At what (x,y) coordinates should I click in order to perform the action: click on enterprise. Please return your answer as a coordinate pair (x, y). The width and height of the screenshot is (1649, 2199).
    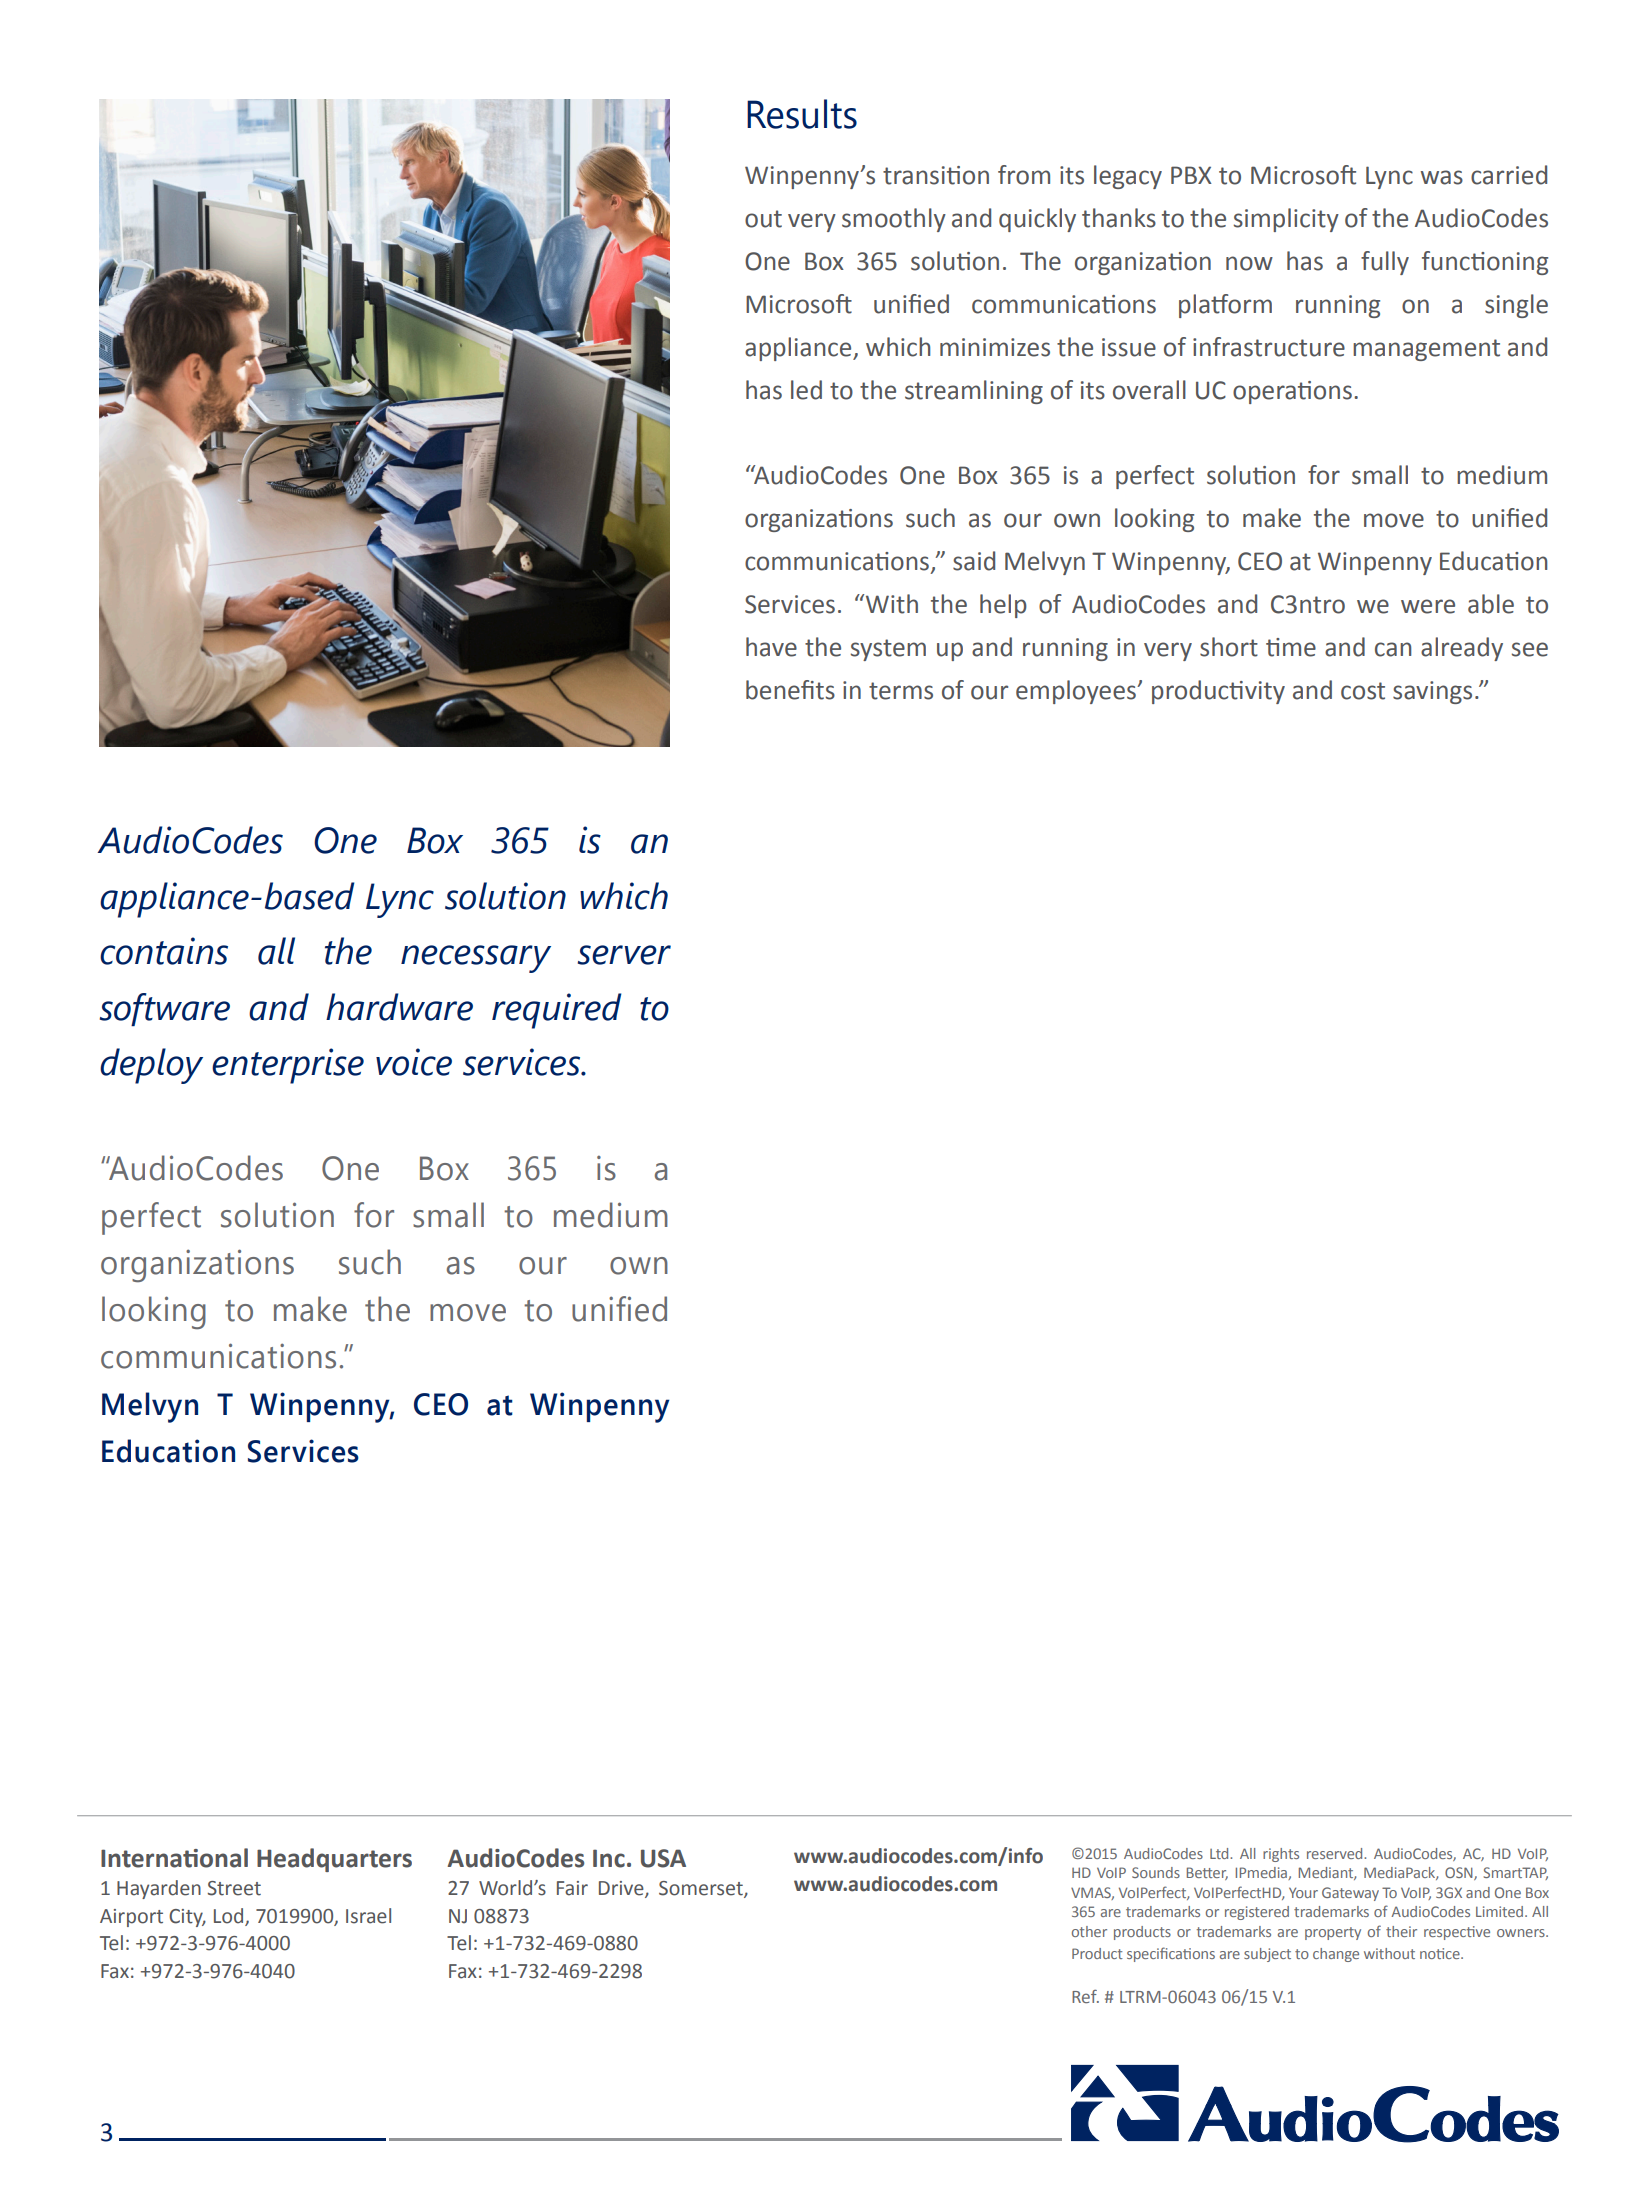
    Looking at the image, I should click on (288, 1066).
